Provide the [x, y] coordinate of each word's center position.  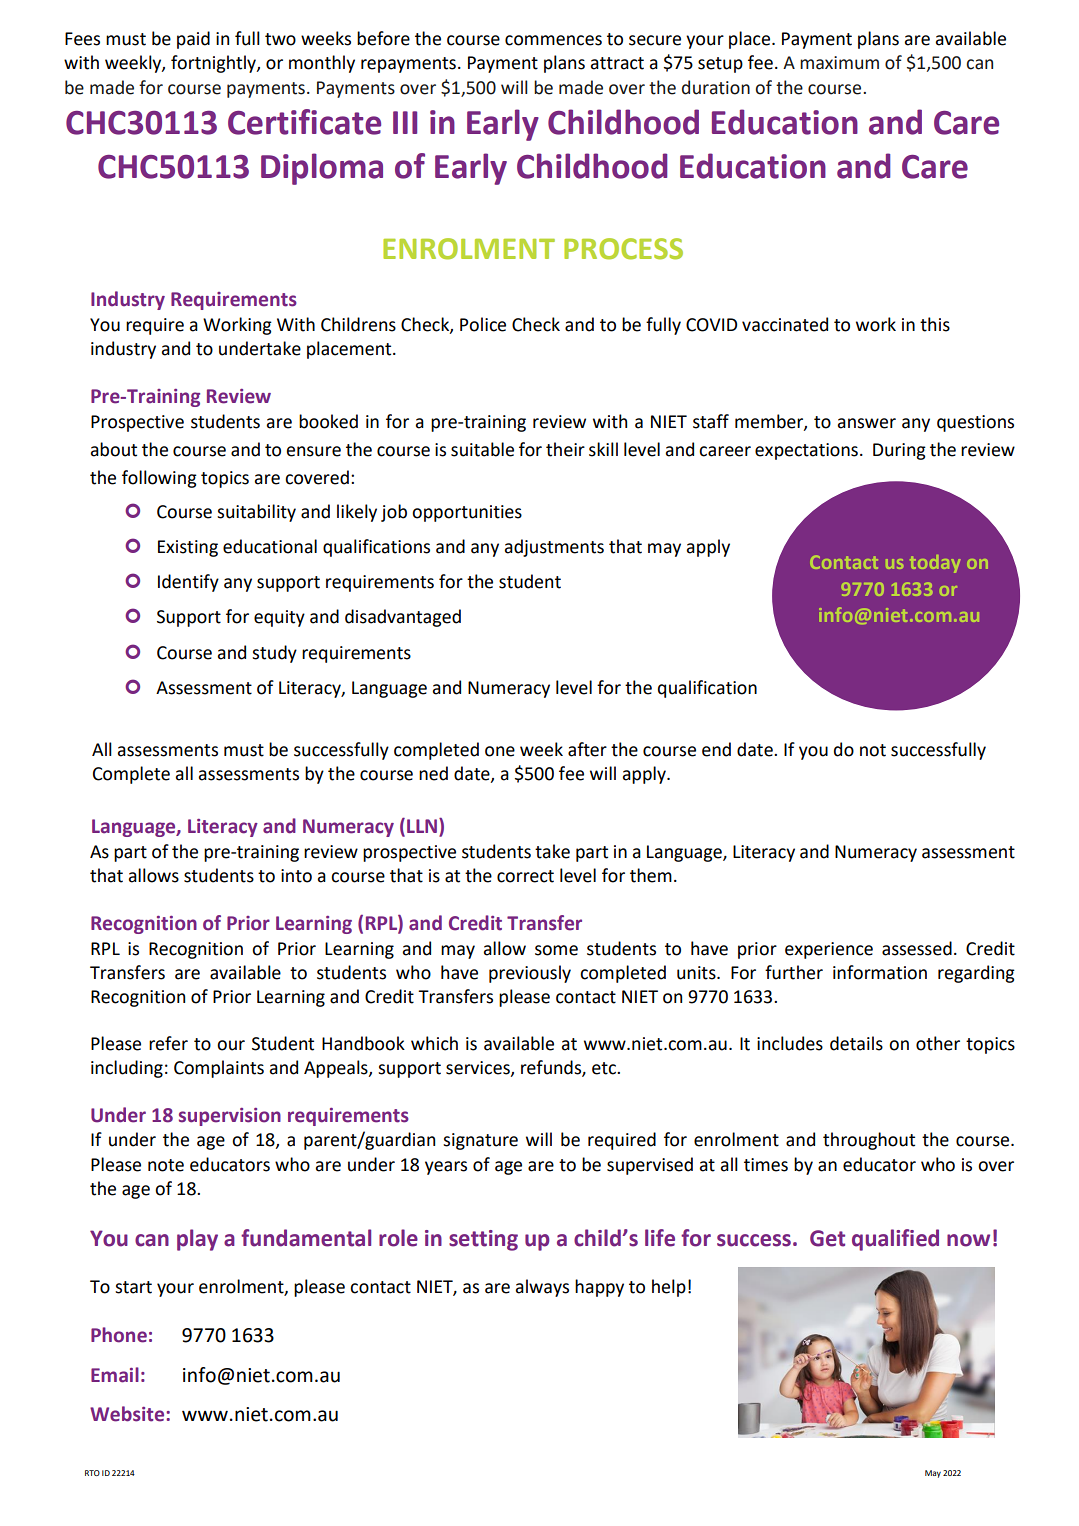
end [716, 749]
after [587, 749]
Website [128, 1414]
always [542, 1288]
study [274, 654]
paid [193, 40]
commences [553, 40]
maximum [839, 63]
